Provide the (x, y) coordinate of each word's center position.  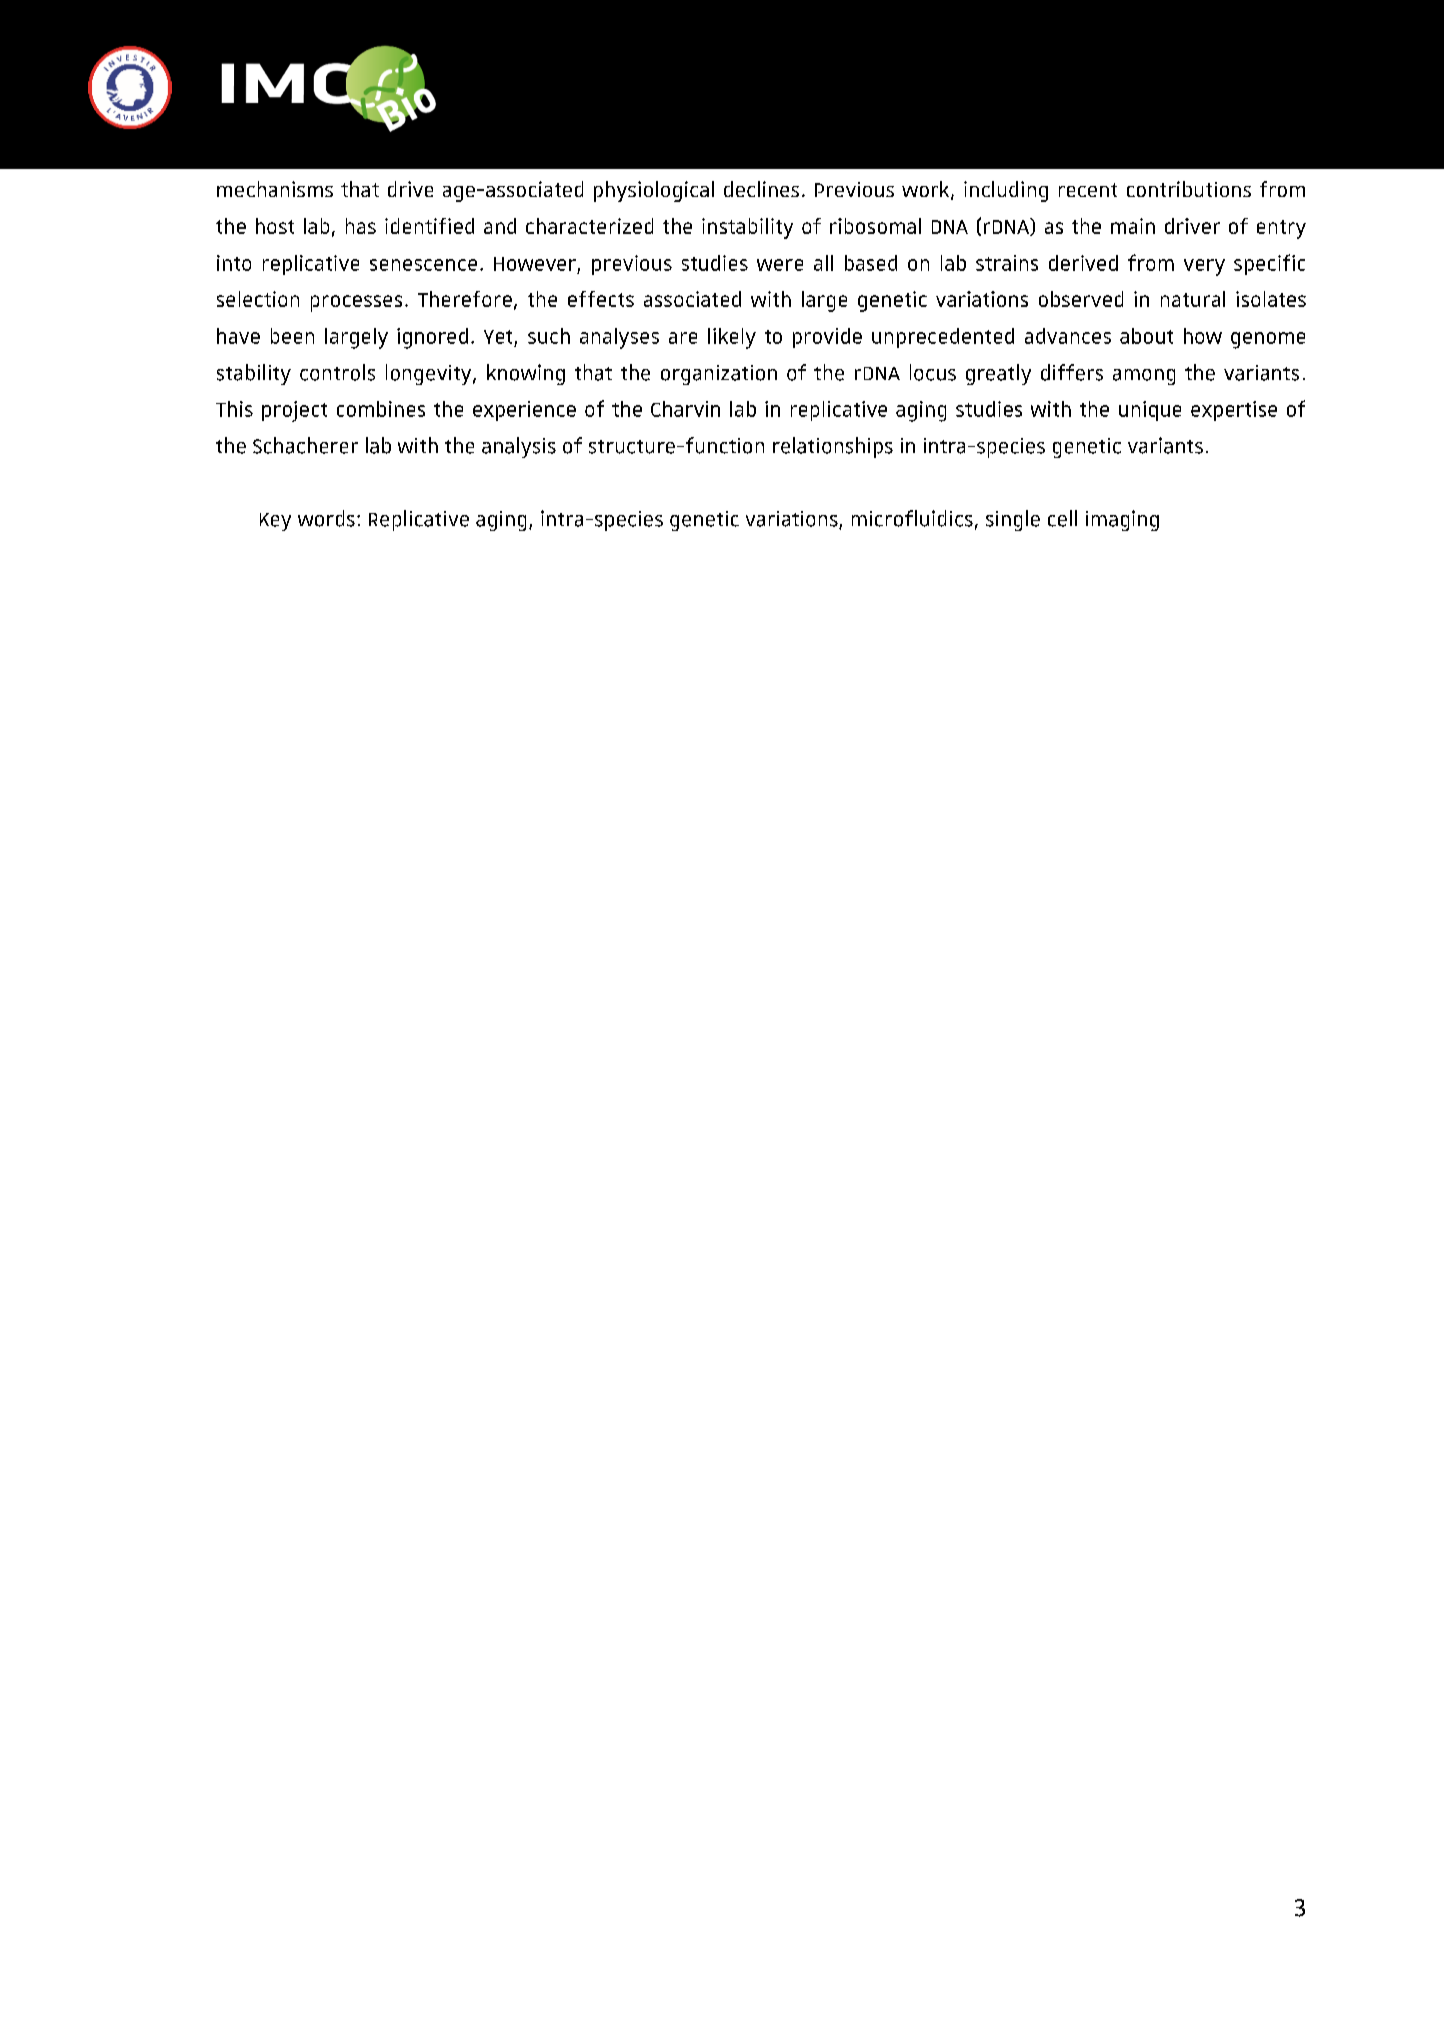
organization (719, 375)
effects (601, 299)
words (326, 518)
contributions (1189, 189)
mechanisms (275, 189)
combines (381, 409)
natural (1193, 299)
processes (356, 303)
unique (1150, 411)
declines (761, 189)
